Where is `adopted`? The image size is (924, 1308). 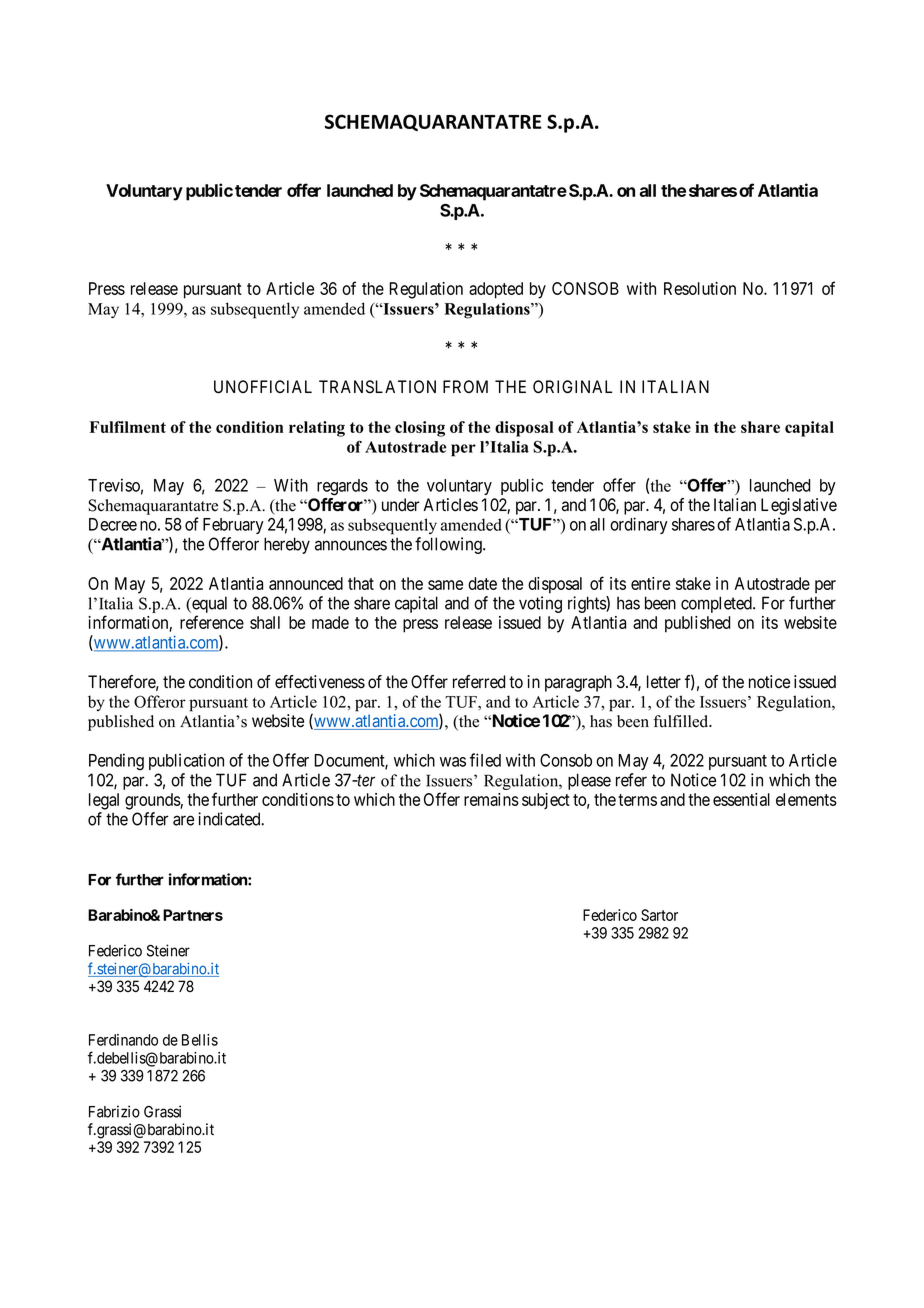 adopted is located at coordinates (496, 290).
